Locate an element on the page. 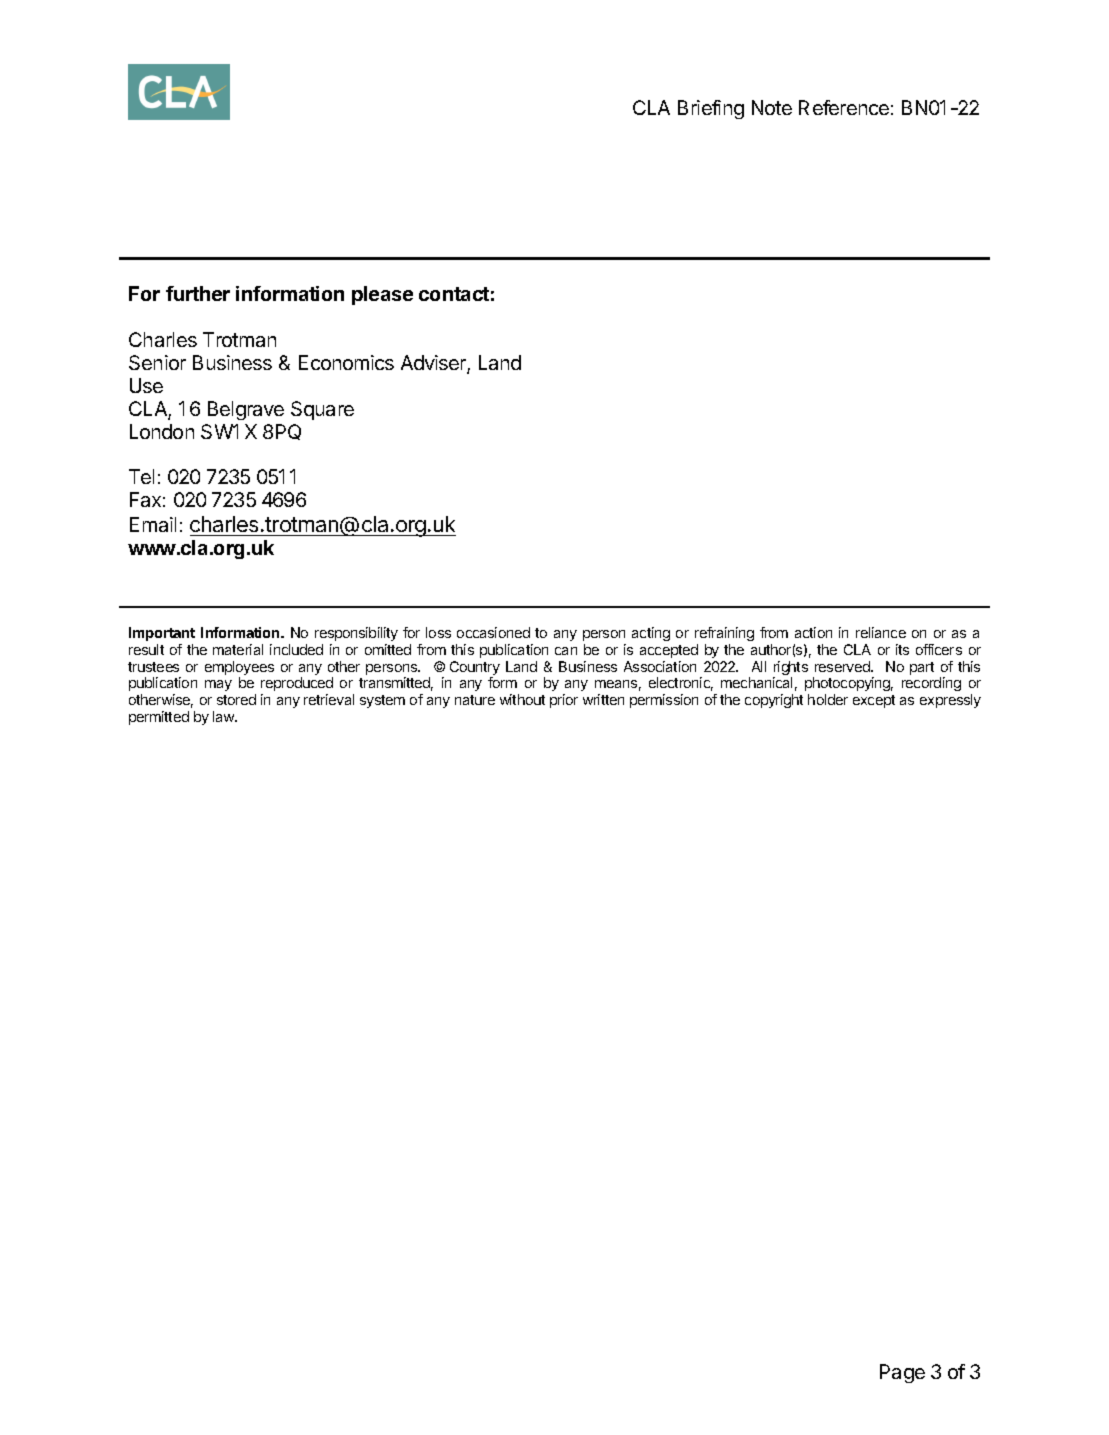  stored is located at coordinates (236, 699).
